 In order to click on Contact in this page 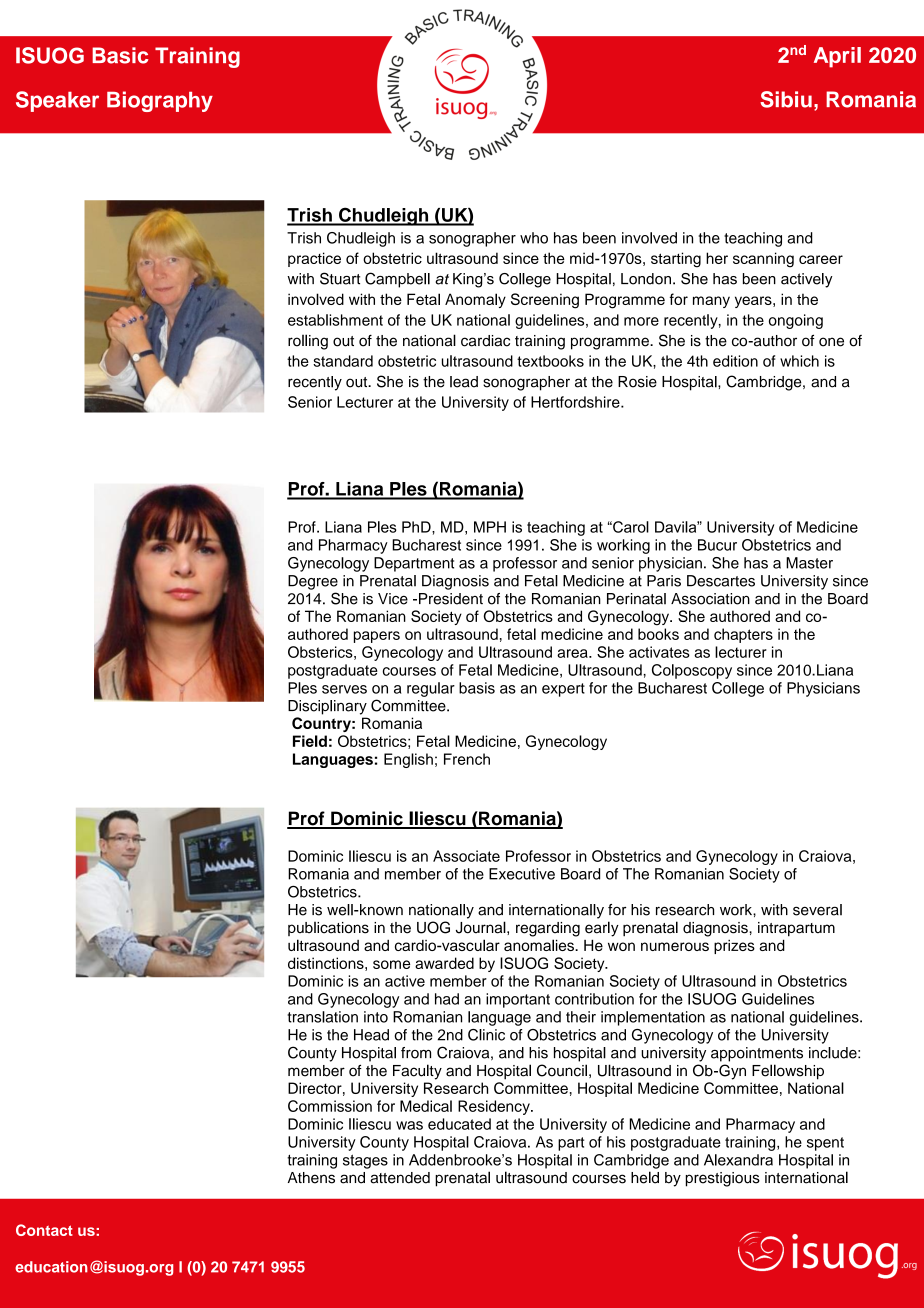, I will do `click(44, 1230)`.
